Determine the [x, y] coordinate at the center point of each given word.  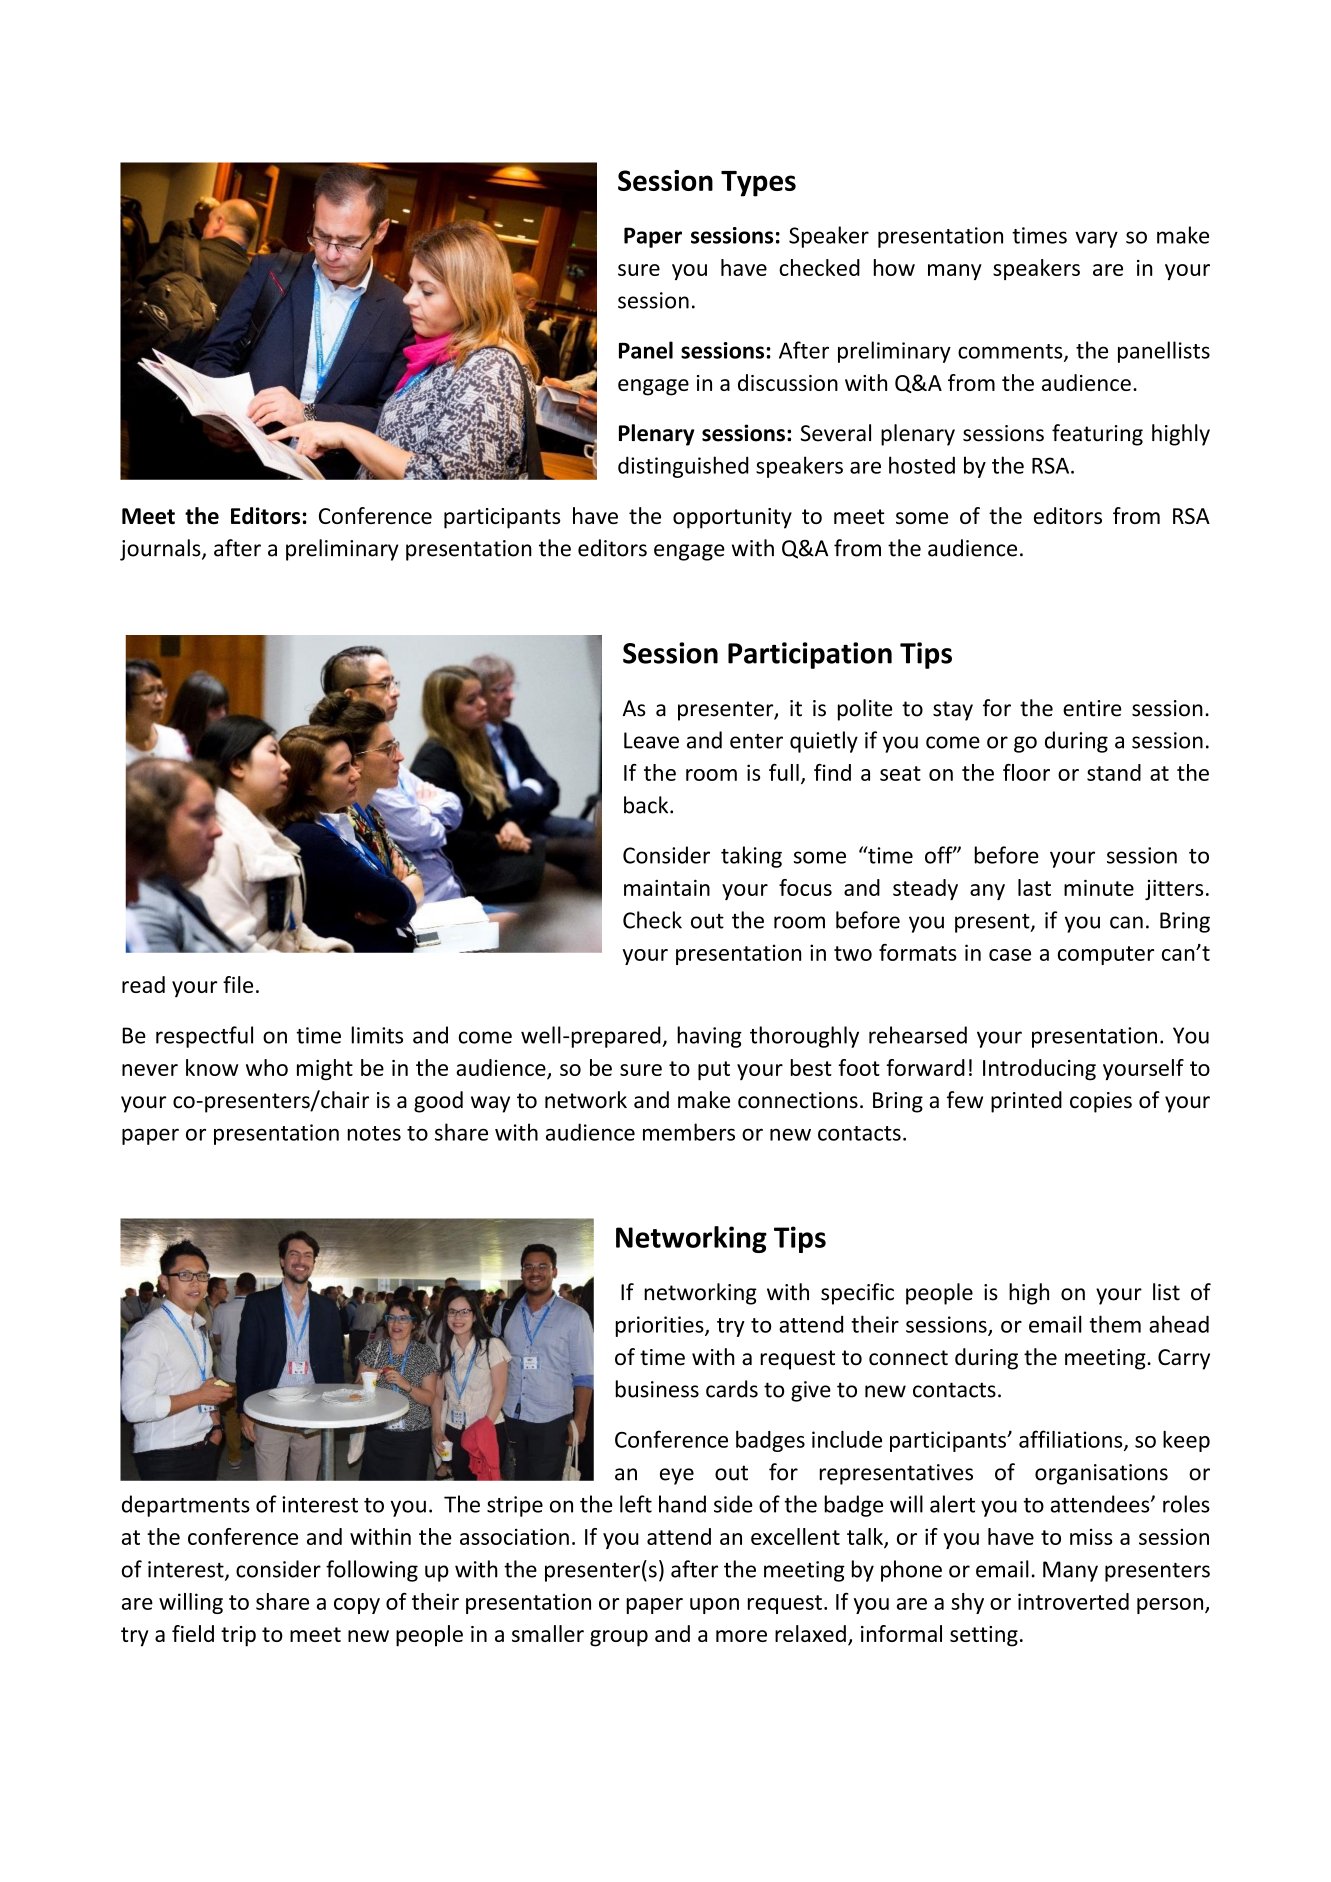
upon [714, 1606]
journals [161, 550]
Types [758, 184]
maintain [667, 887]
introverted [1073, 1601]
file [238, 984]
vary [1096, 239]
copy [357, 1606]
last [1034, 887]
